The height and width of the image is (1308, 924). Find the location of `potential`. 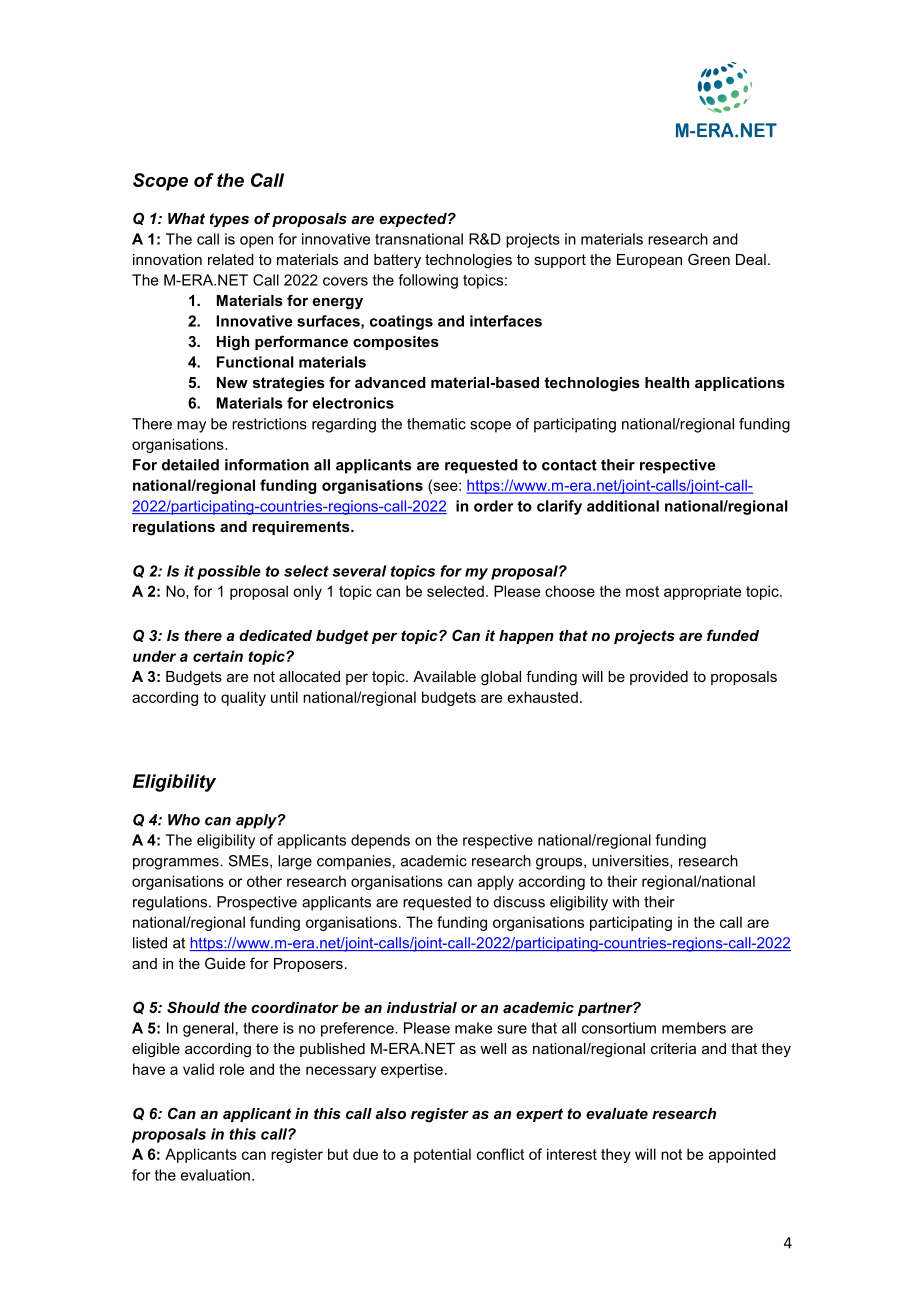

potential is located at coordinates (442, 1155).
